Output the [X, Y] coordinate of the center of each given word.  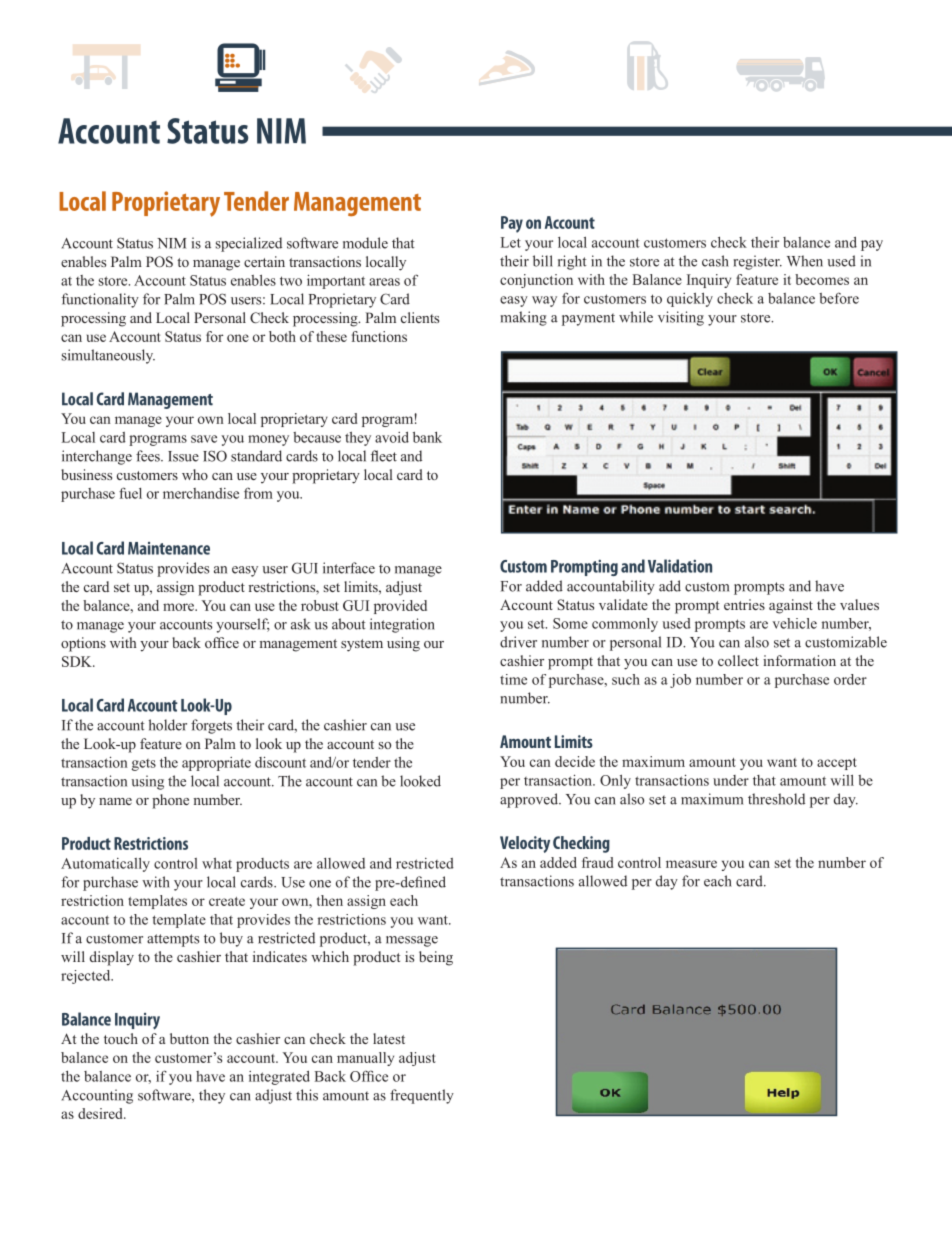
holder [168, 725]
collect [738, 660]
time [513, 679]
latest [389, 1038]
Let [511, 242]
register [757, 262]
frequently [422, 1096]
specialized [249, 244]
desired [101, 1113]
